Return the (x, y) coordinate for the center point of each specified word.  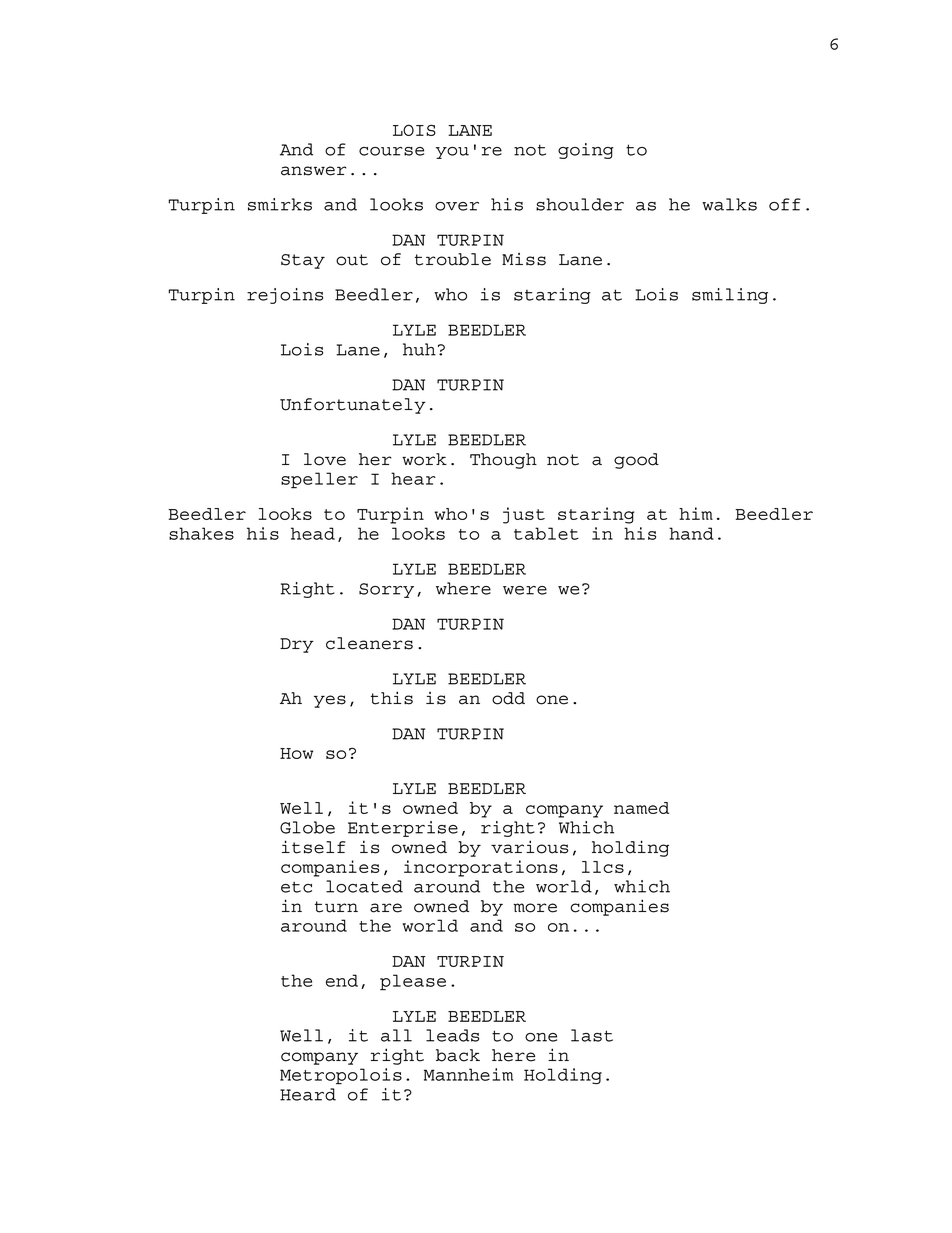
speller (319, 480)
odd (508, 698)
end (342, 980)
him (696, 513)
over (457, 206)
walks (729, 204)
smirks (280, 204)
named (641, 808)
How (296, 753)
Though (503, 461)
